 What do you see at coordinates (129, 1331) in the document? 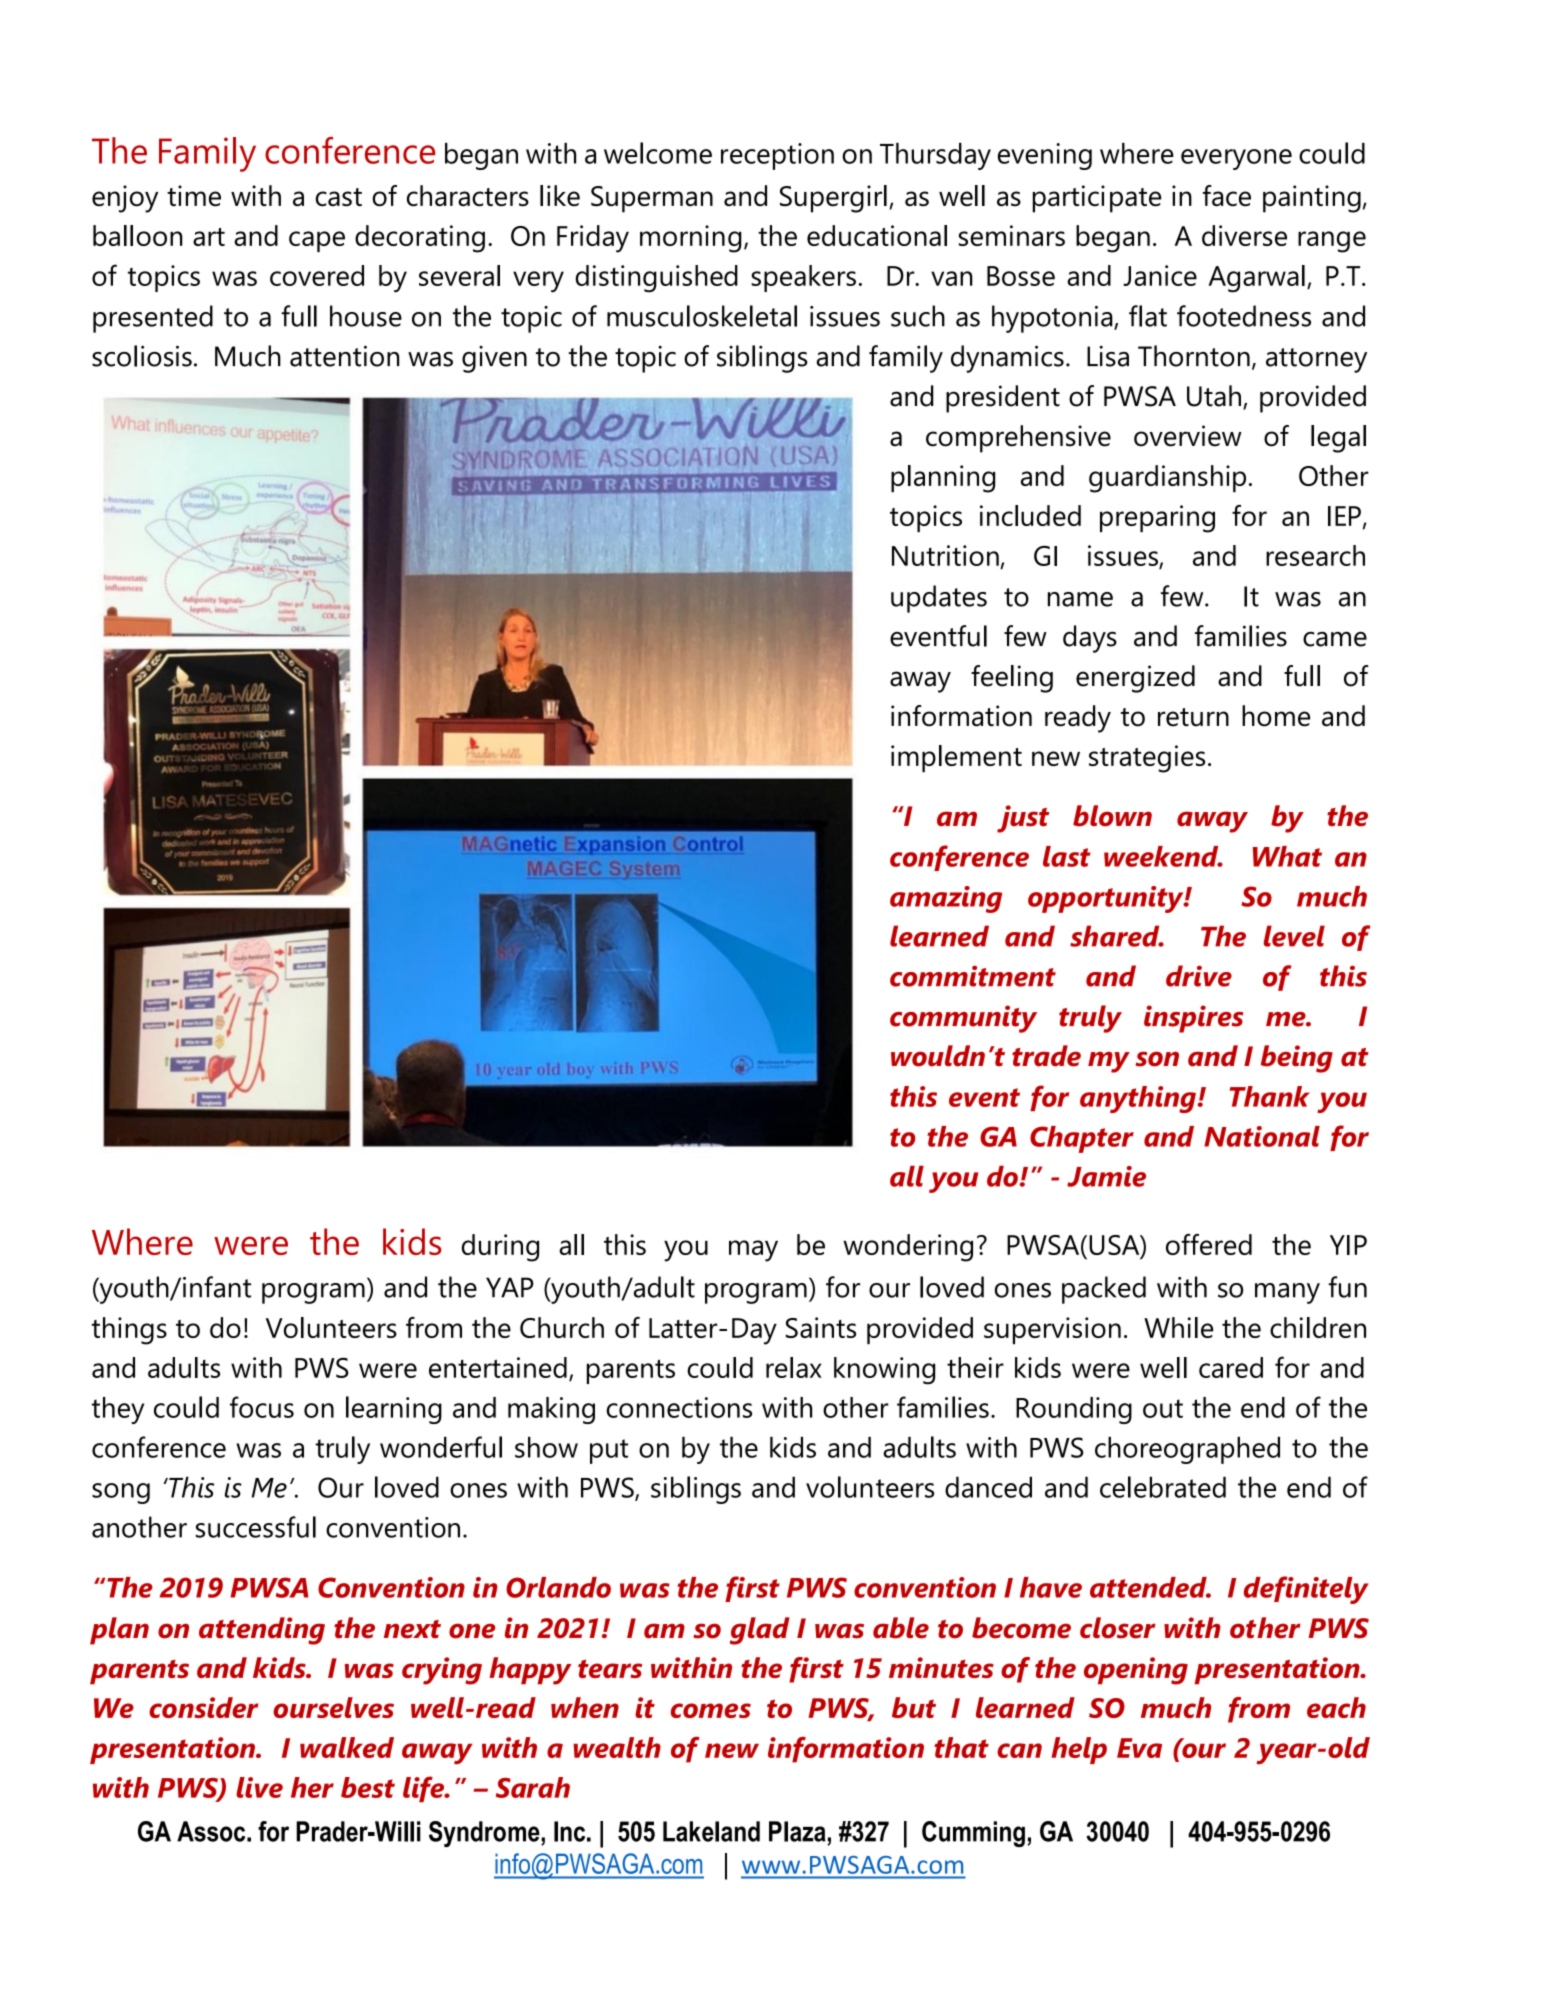
I see `things` at bounding box center [129, 1331].
